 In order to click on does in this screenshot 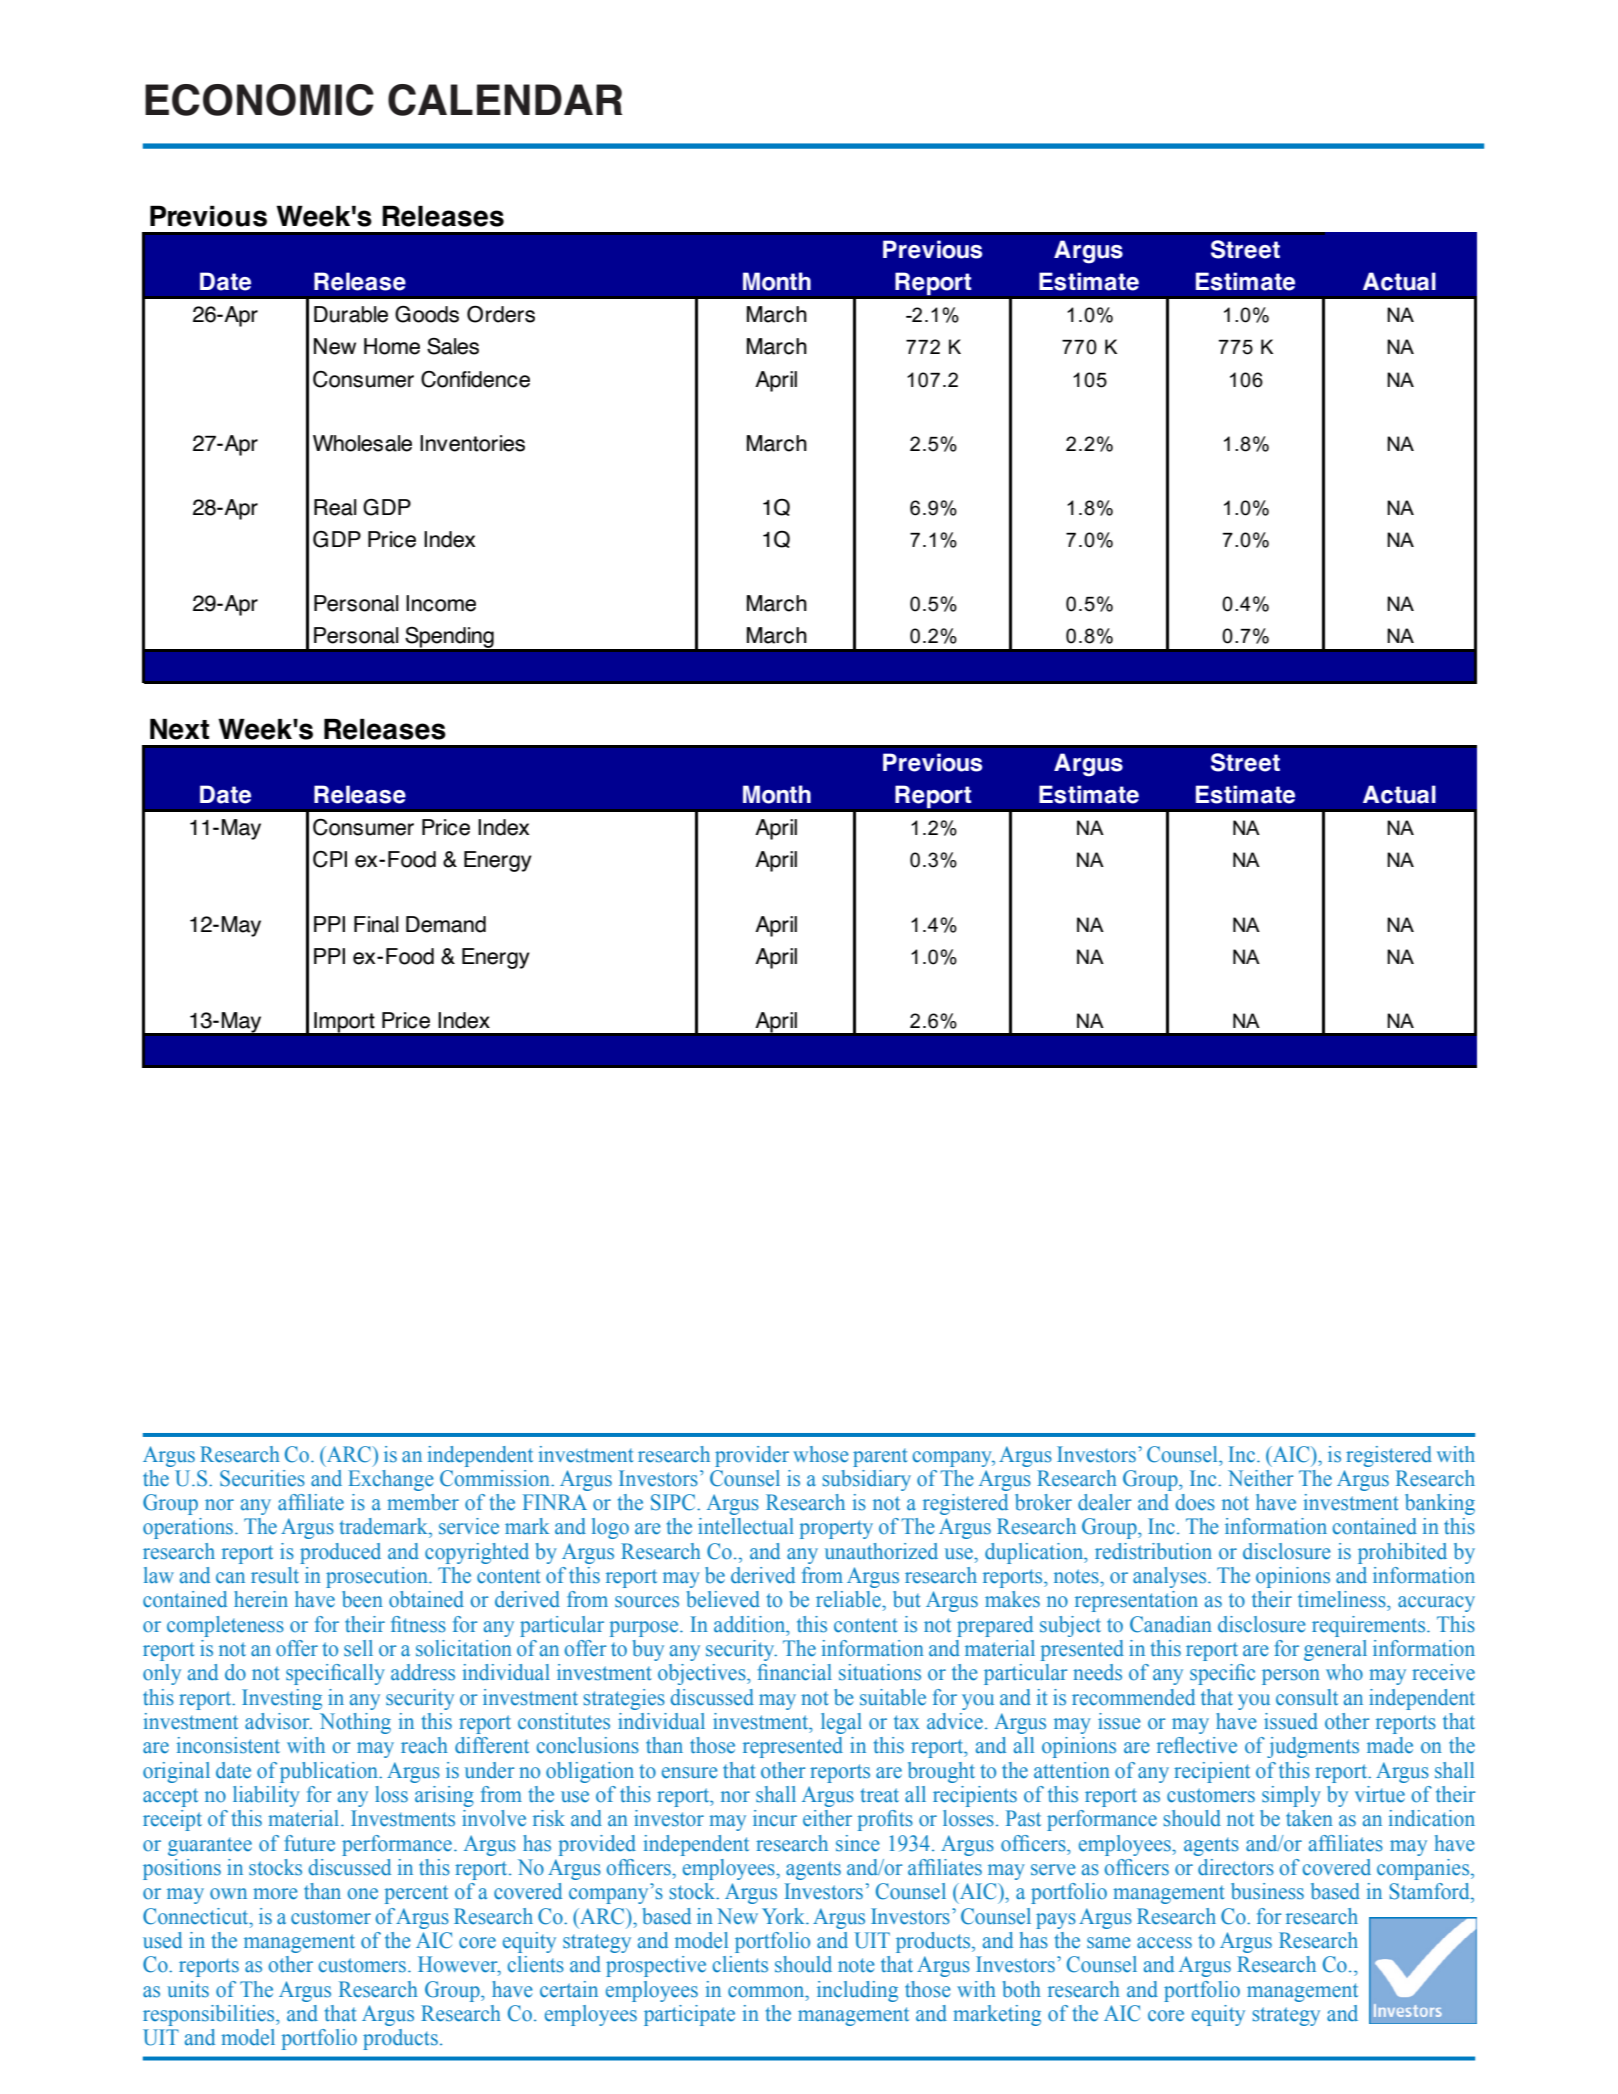, I will do `click(1195, 1502)`.
